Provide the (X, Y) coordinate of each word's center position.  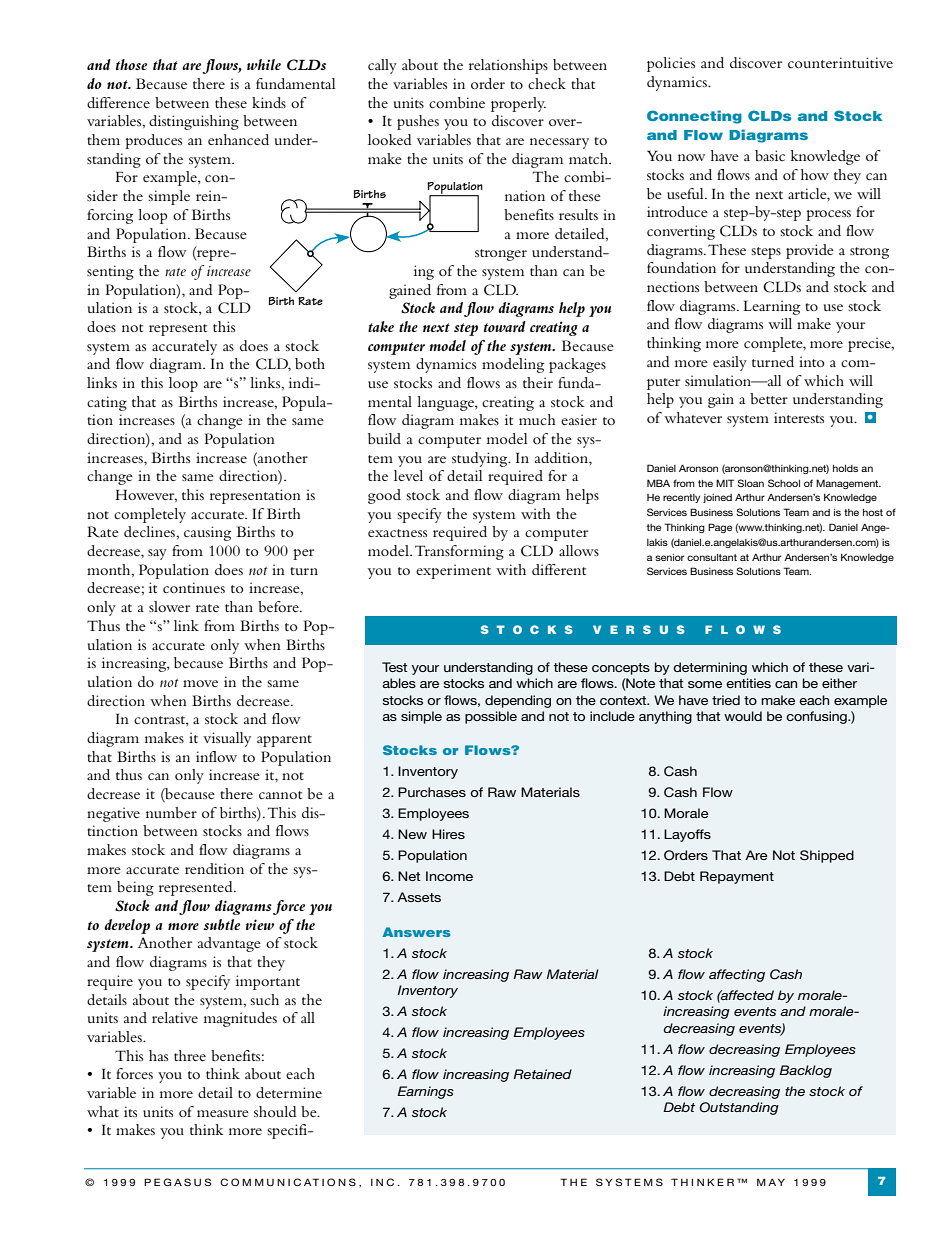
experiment (453, 571)
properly (518, 104)
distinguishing (194, 122)
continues (194, 587)
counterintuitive (840, 62)
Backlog (805, 1071)
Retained (542, 1074)
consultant (712, 557)
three (190, 1055)
